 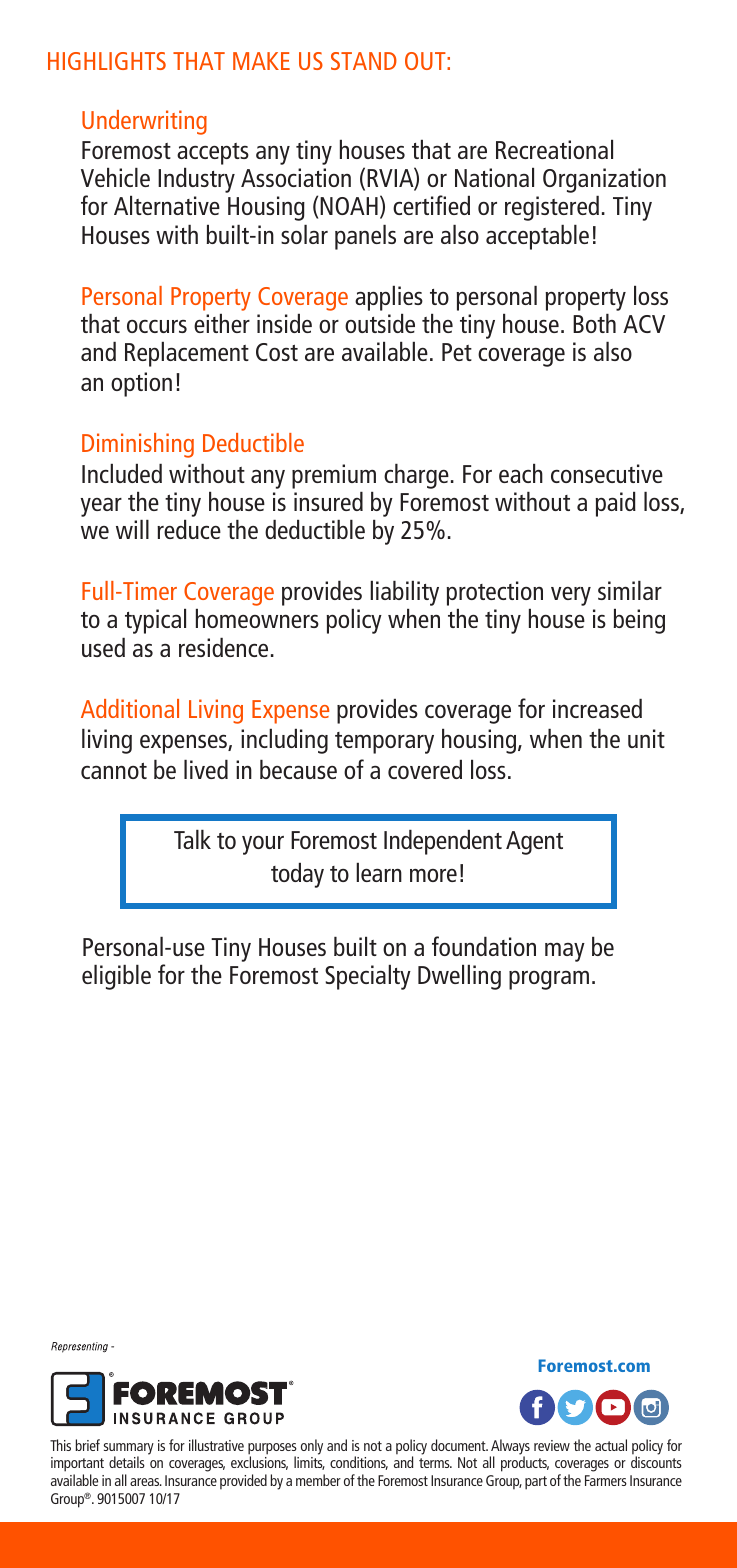 I want to click on temporary, so click(x=384, y=743).
